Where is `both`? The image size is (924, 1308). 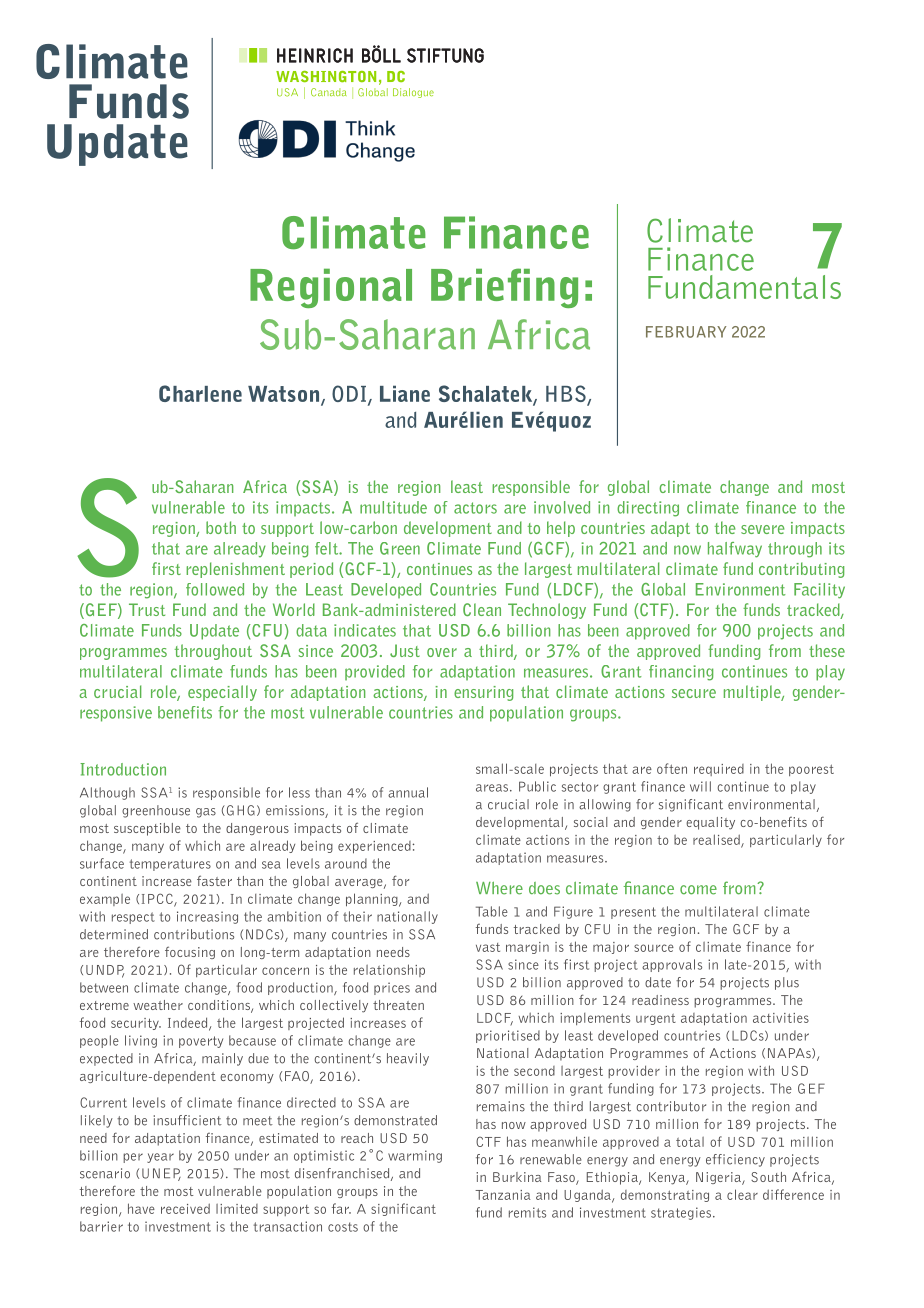
both is located at coordinates (221, 527).
